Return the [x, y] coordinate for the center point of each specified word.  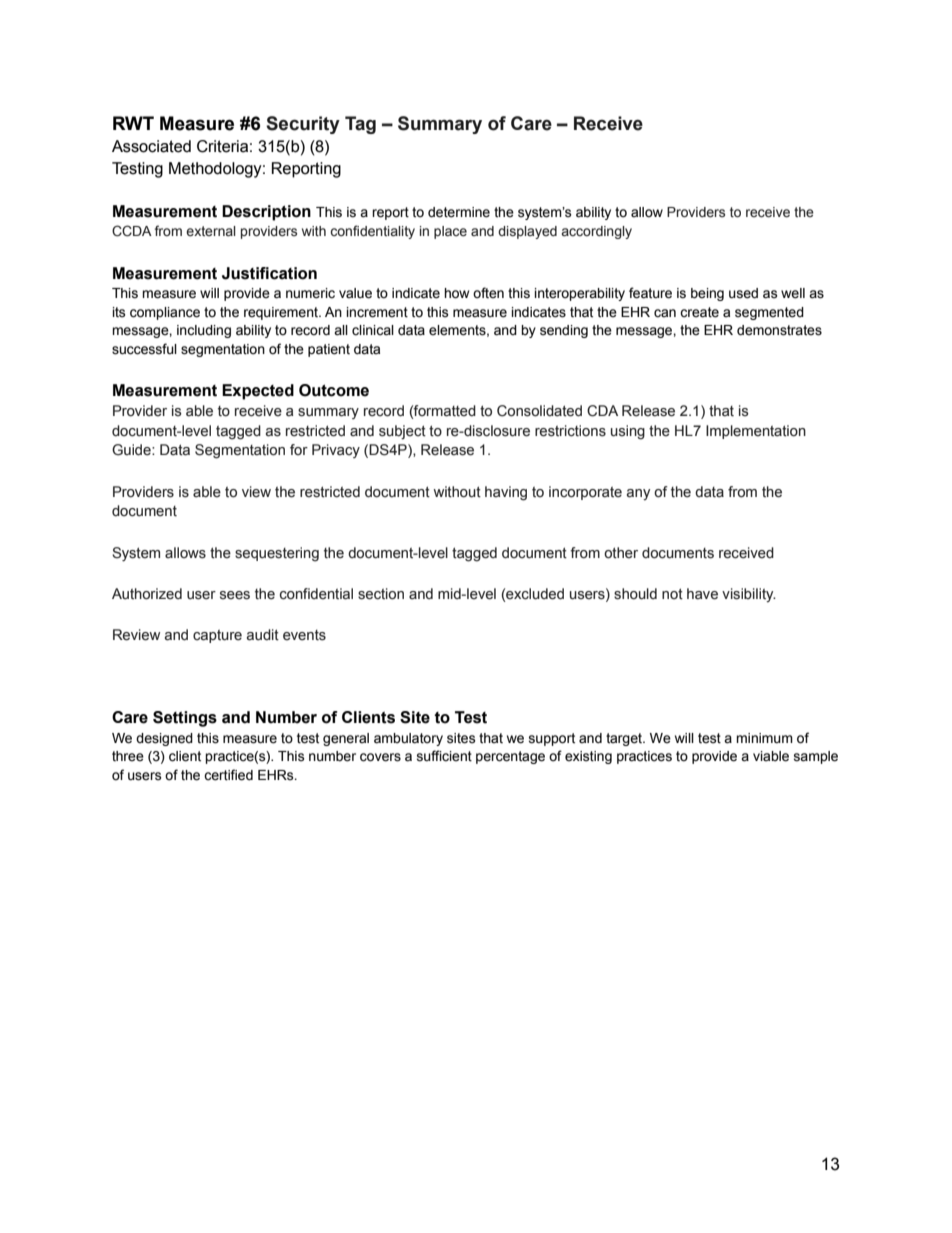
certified [228, 775]
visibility [749, 595]
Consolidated [539, 411]
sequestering [277, 554]
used [743, 293]
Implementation [756, 432]
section [381, 594]
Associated [151, 146]
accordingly [596, 232]
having [506, 493]
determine [459, 212]
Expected [258, 392]
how [456, 293]
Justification [269, 273]
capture [217, 636]
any [638, 494]
